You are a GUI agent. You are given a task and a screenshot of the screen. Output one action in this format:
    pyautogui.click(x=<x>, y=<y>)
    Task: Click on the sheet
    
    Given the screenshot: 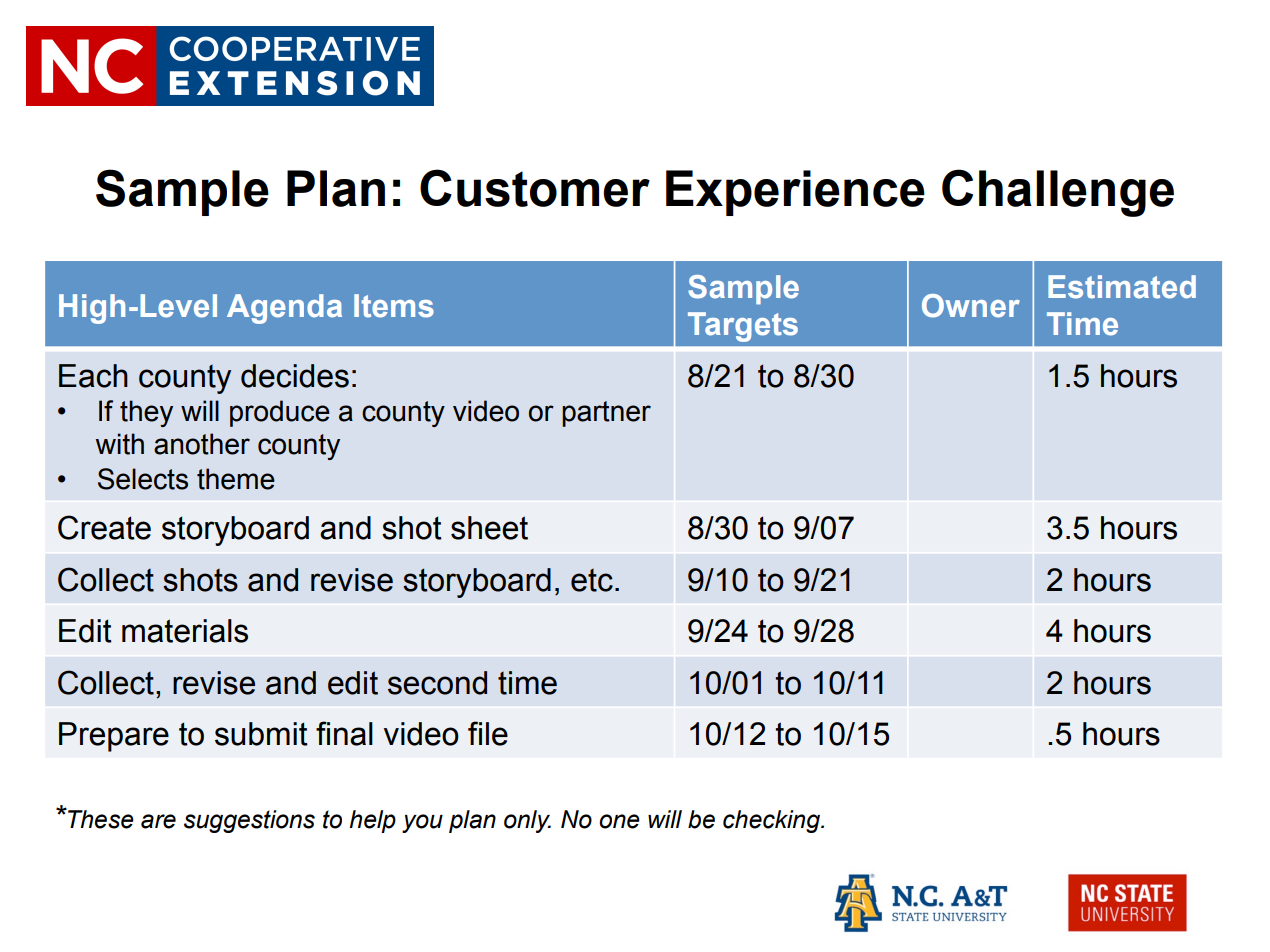 What is the action you would take?
    pyautogui.click(x=489, y=528)
